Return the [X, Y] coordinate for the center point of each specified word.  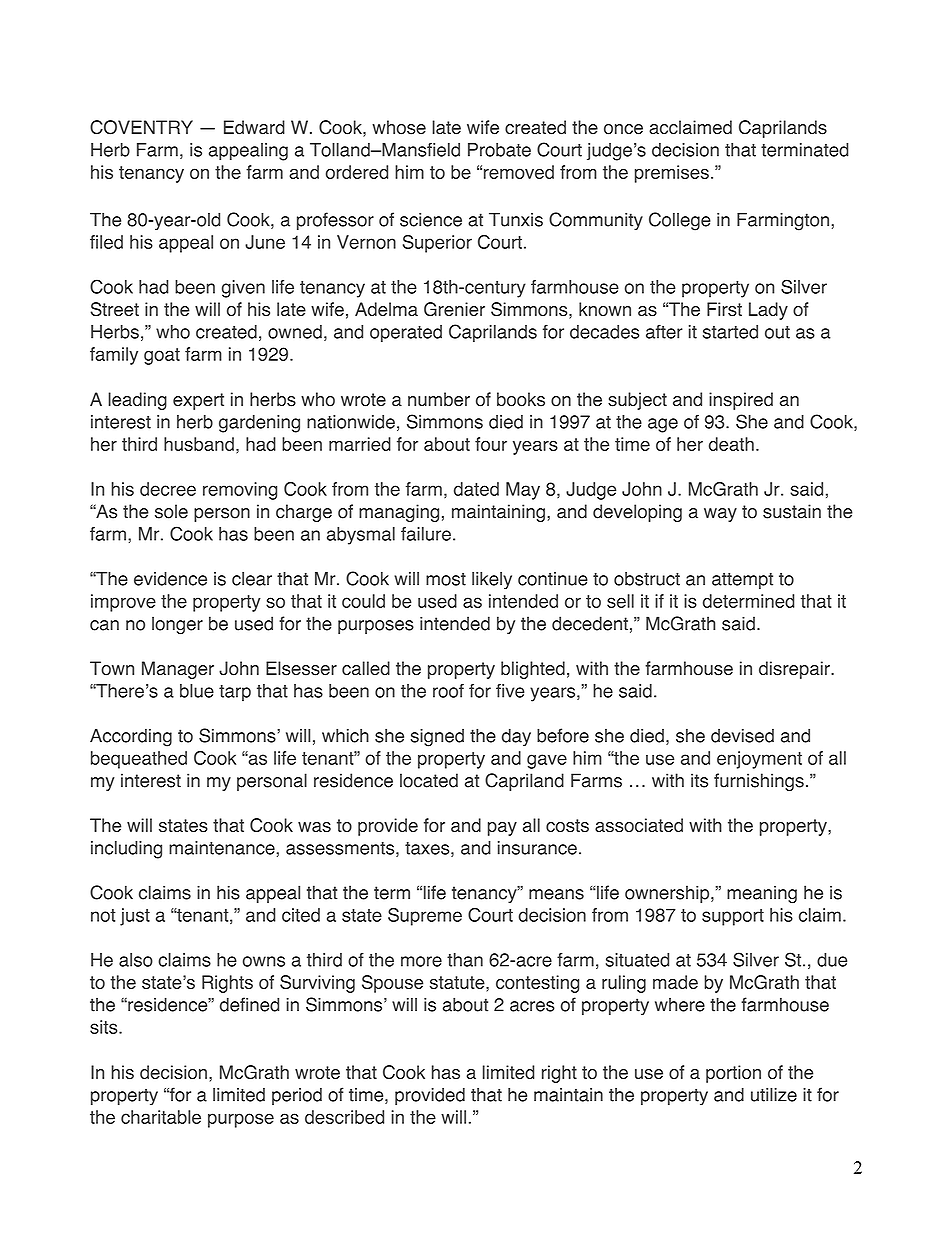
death [731, 444]
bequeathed [139, 760]
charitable [161, 1117]
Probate [499, 150]
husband [199, 444]
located [429, 780]
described [344, 1117]
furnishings [759, 782]
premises [672, 174]
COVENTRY [141, 127]
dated [476, 489]
